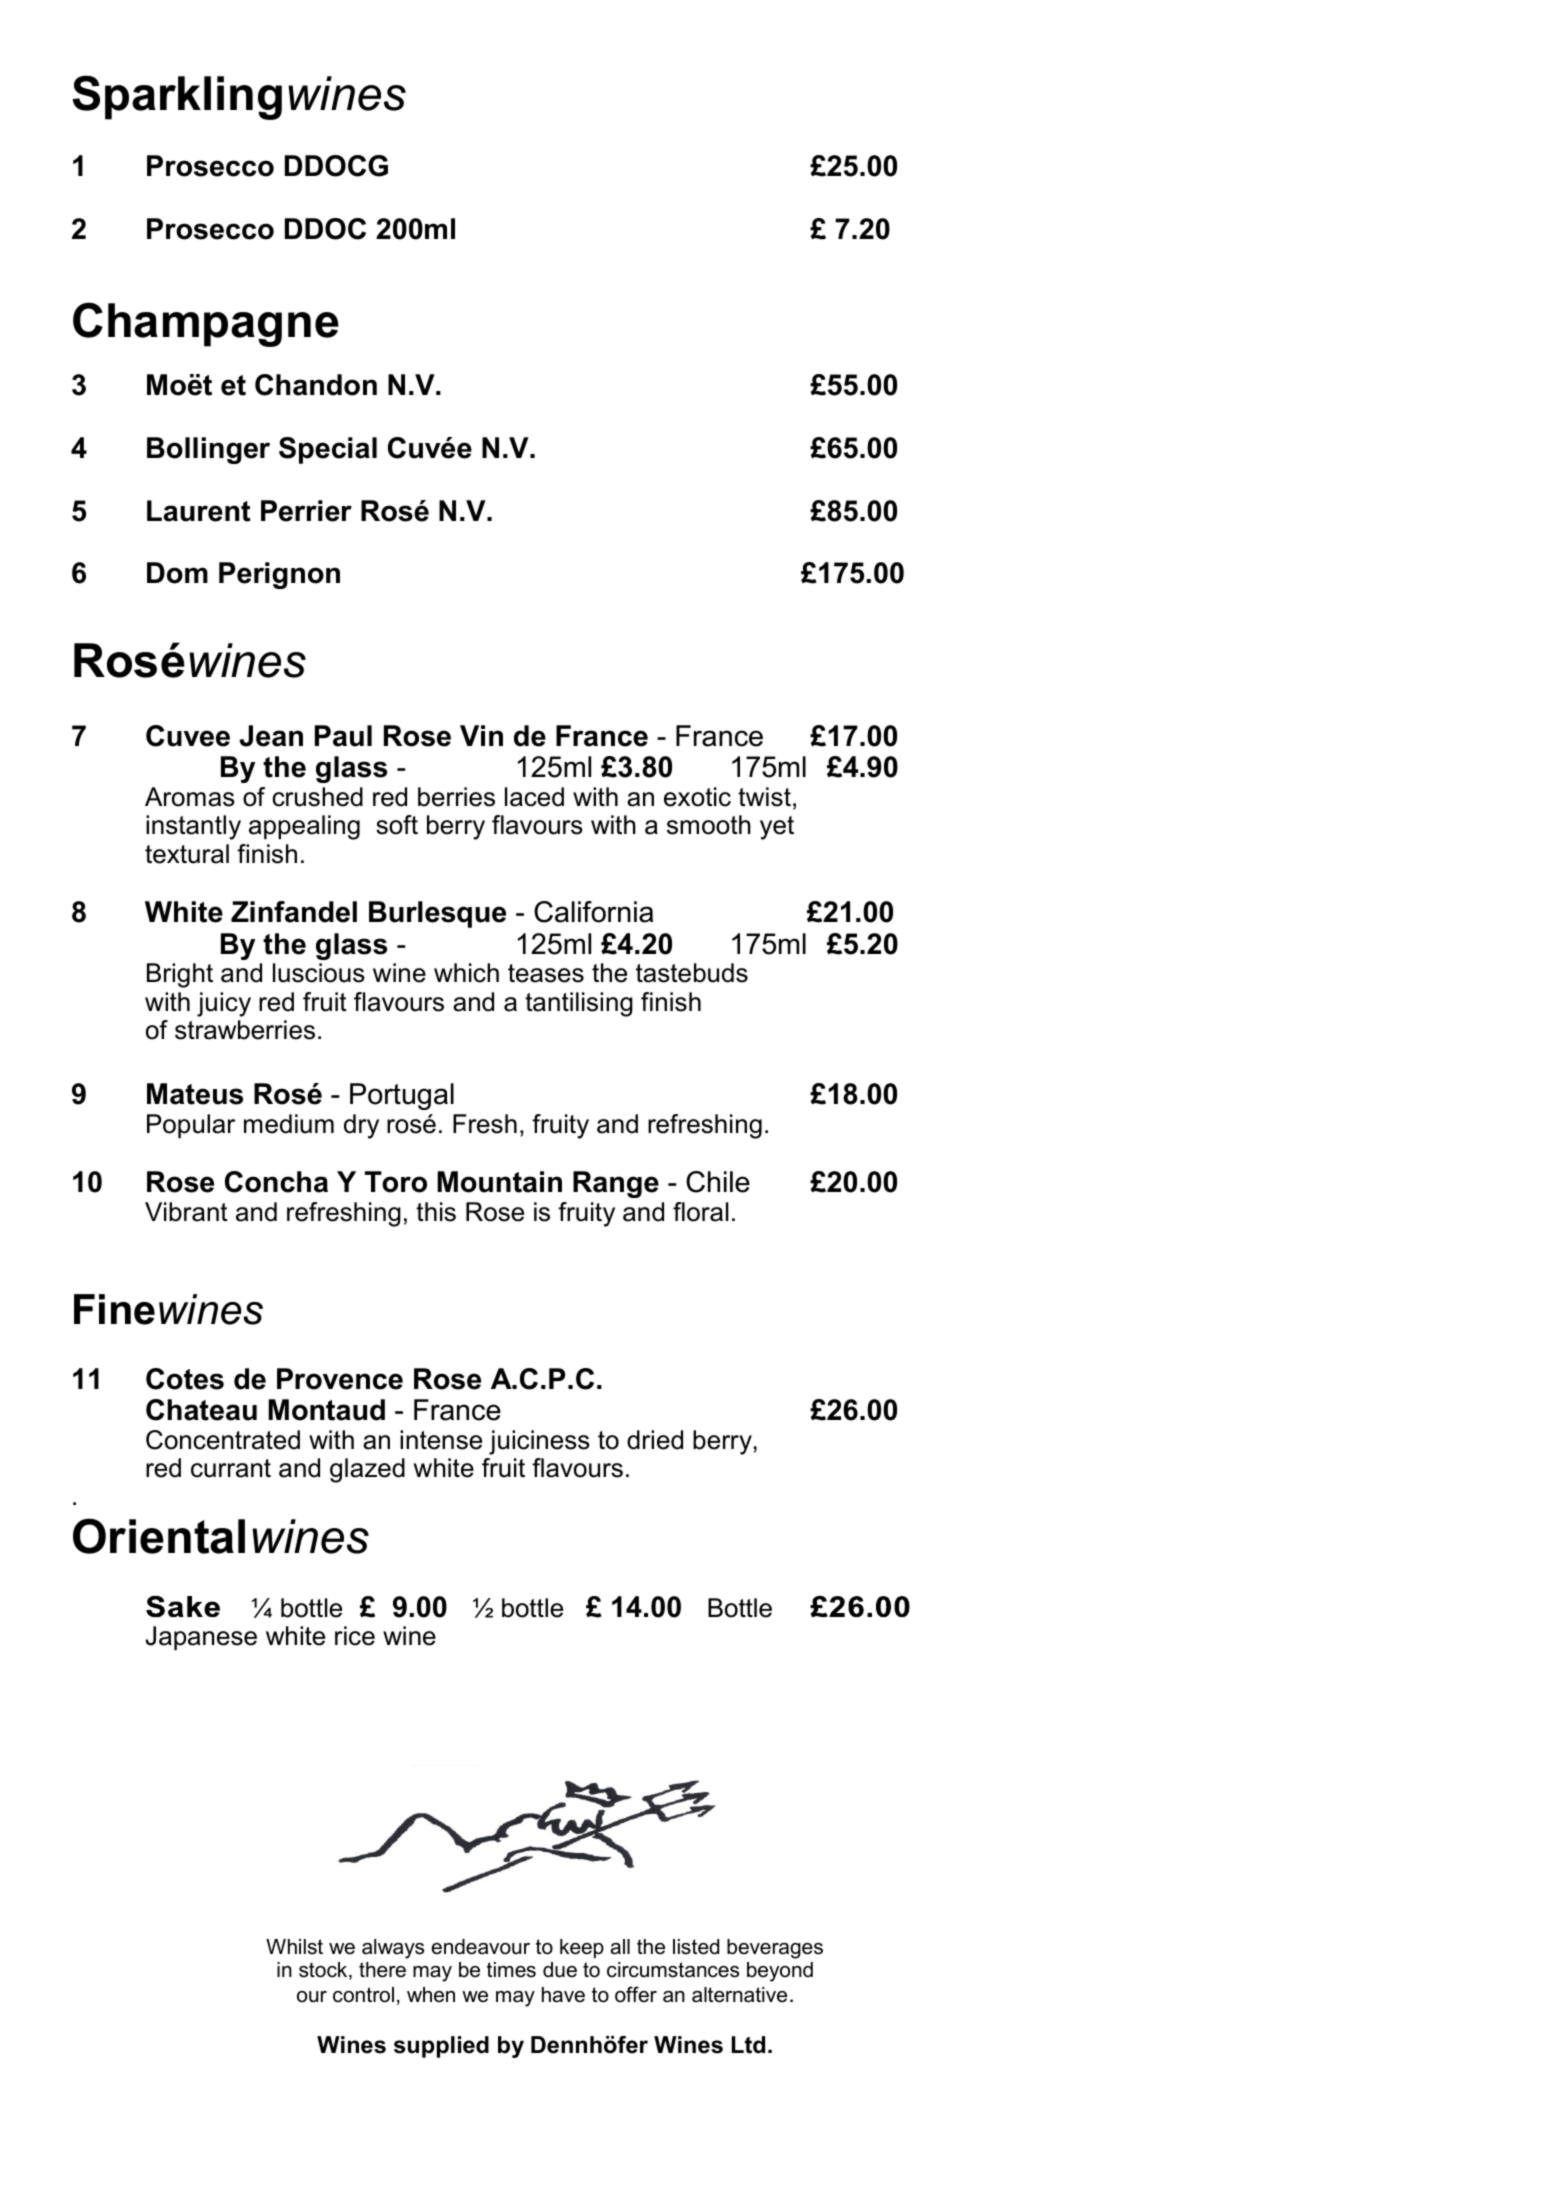 The width and height of the image is (1556, 2201). Describe the element at coordinates (276, 1182) in the image. I see `Concha` at that location.
